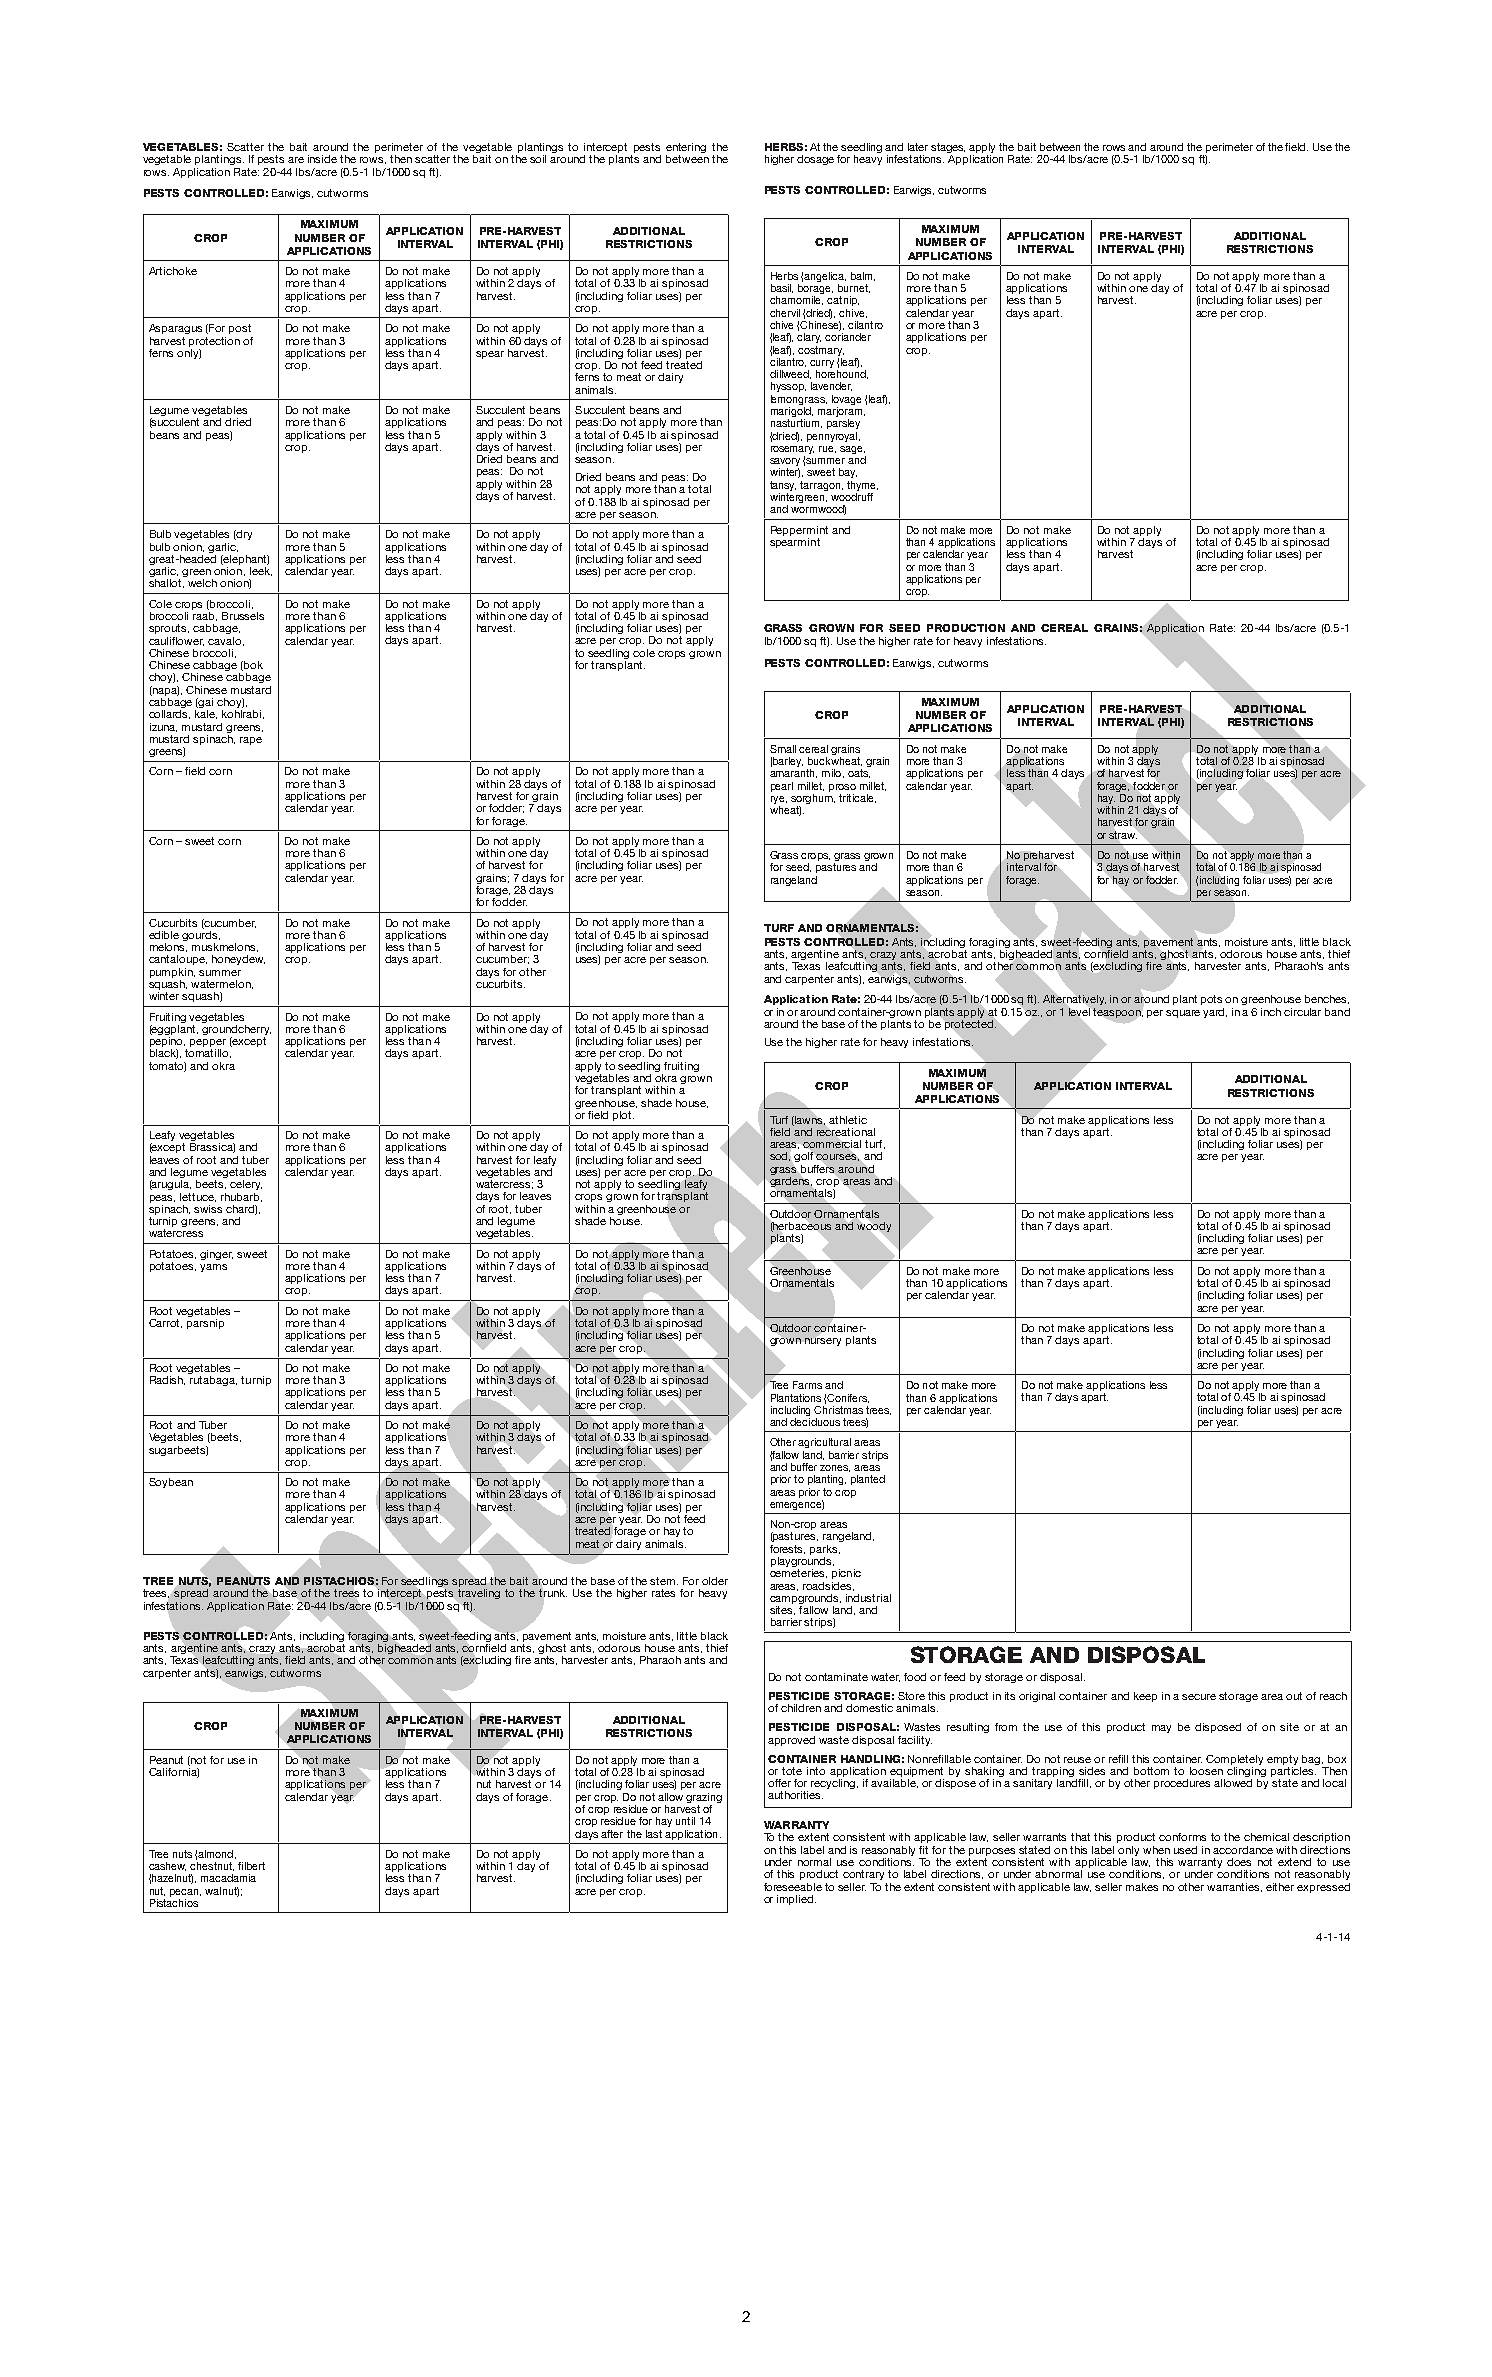 Image resolution: width=1492 pixels, height=2377 pixels. What do you see at coordinates (783, 749) in the document?
I see `Small` at bounding box center [783, 749].
